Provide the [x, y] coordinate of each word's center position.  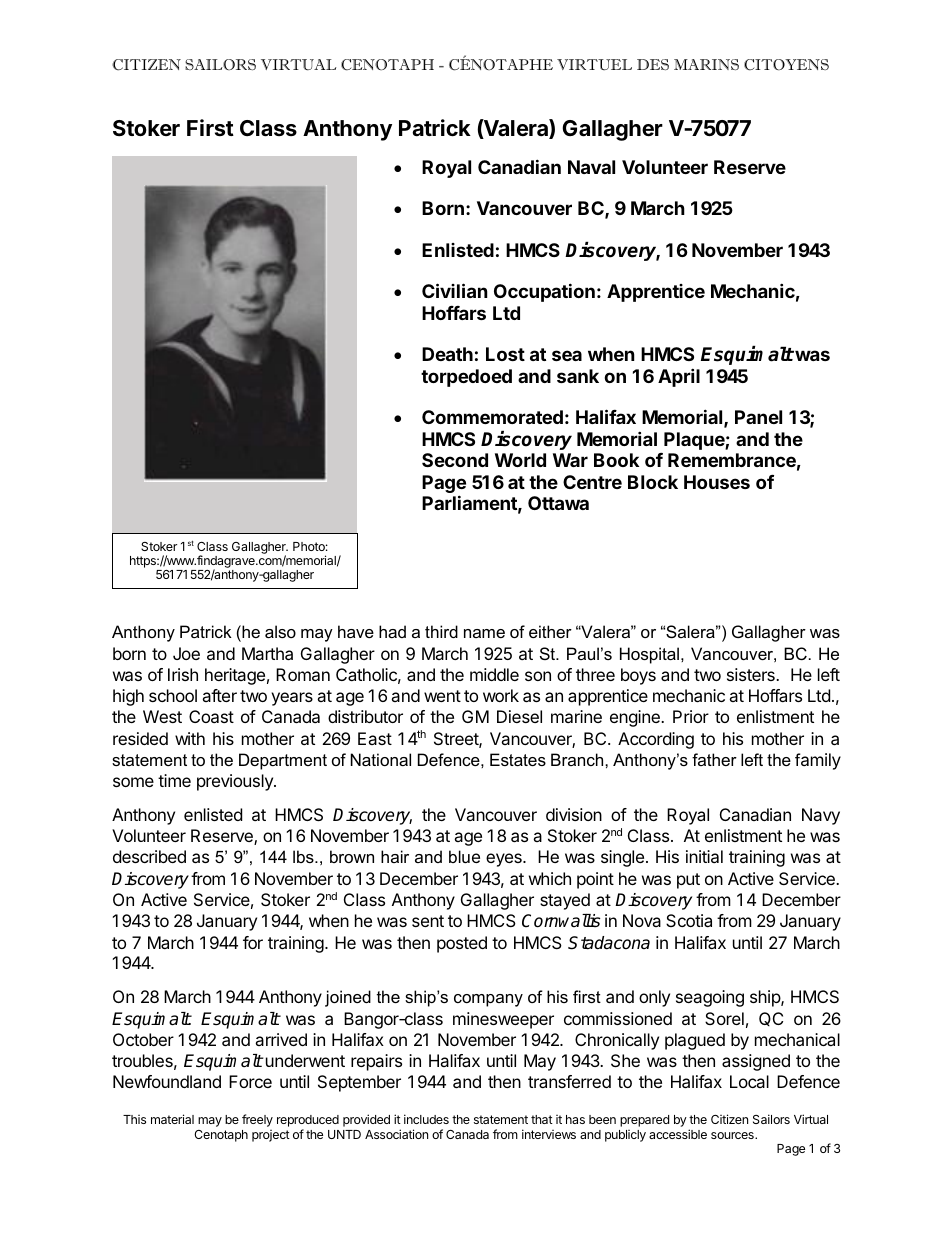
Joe [186, 653]
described [149, 856]
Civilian [455, 290]
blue [464, 856]
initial [704, 856]
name [484, 633]
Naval [591, 167]
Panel [758, 417]
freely [257, 1120]
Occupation [544, 292]
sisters [752, 674]
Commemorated [492, 417]
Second [455, 460]
